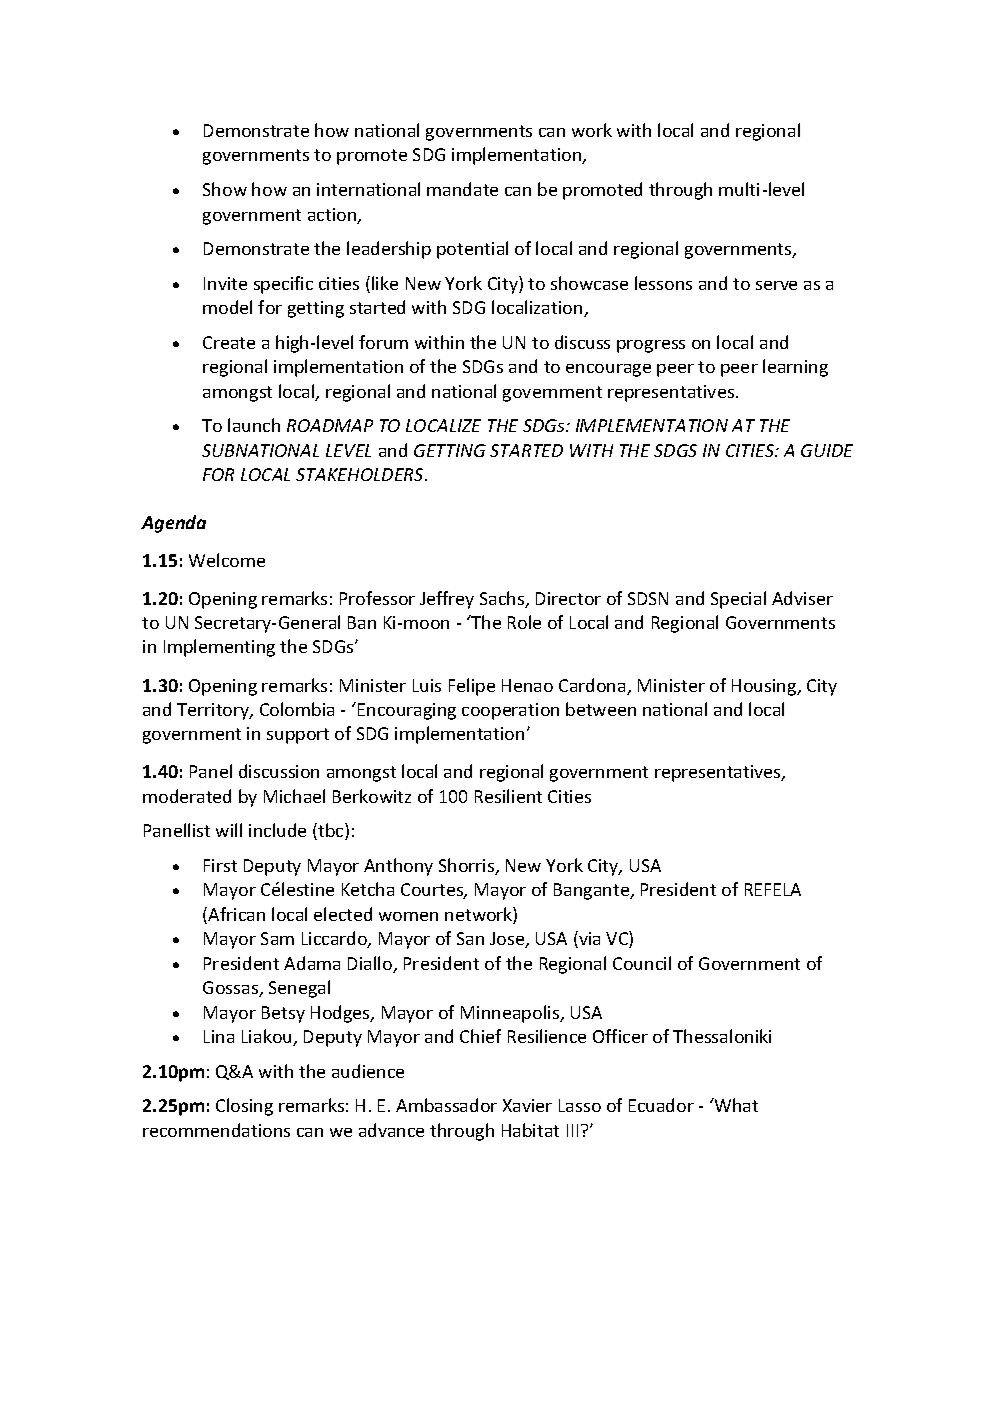  Describe the element at coordinates (225, 283) in the screenshot. I see `Invite` at that location.
